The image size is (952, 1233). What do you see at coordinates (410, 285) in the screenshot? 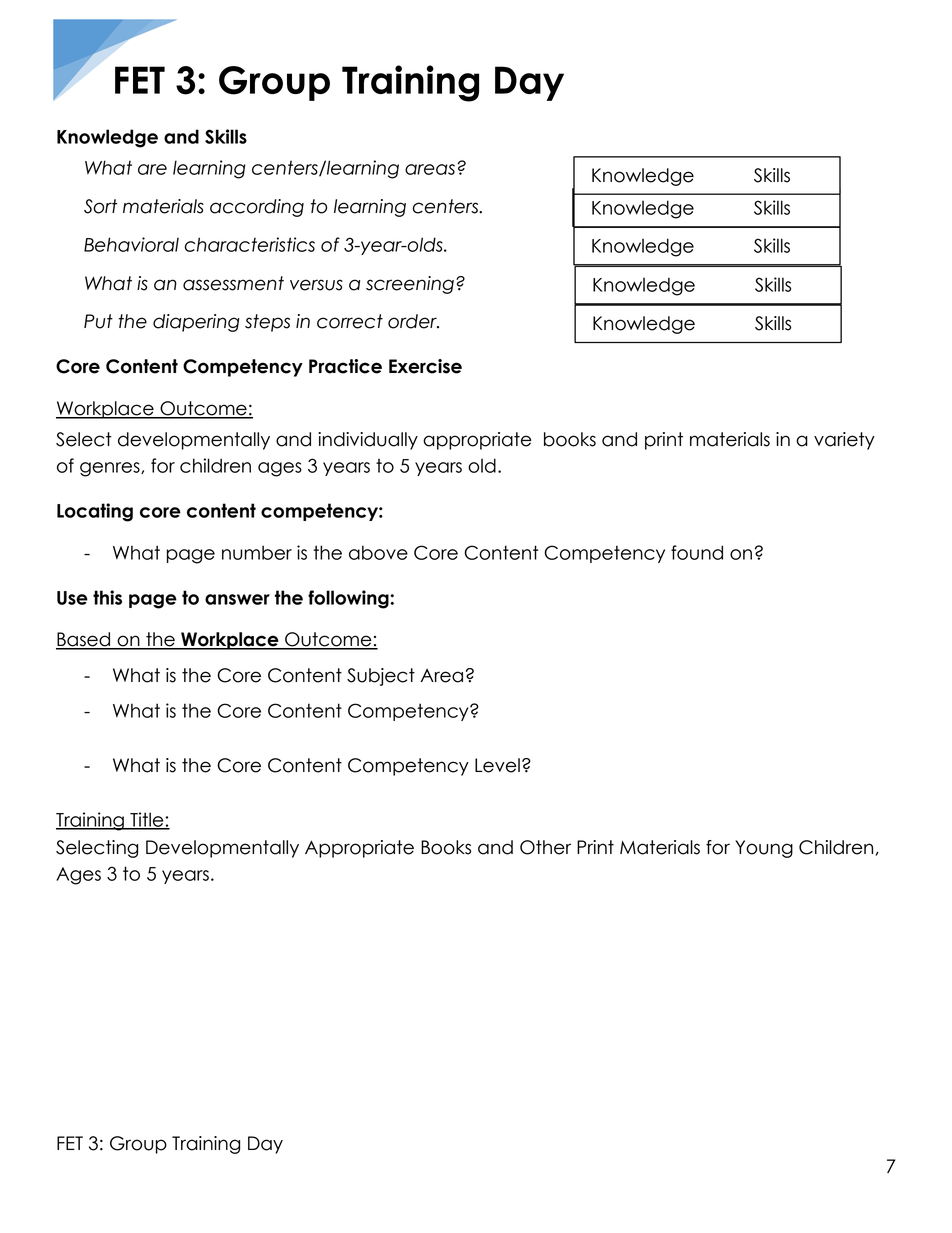
I see `screening` at bounding box center [410, 285].
